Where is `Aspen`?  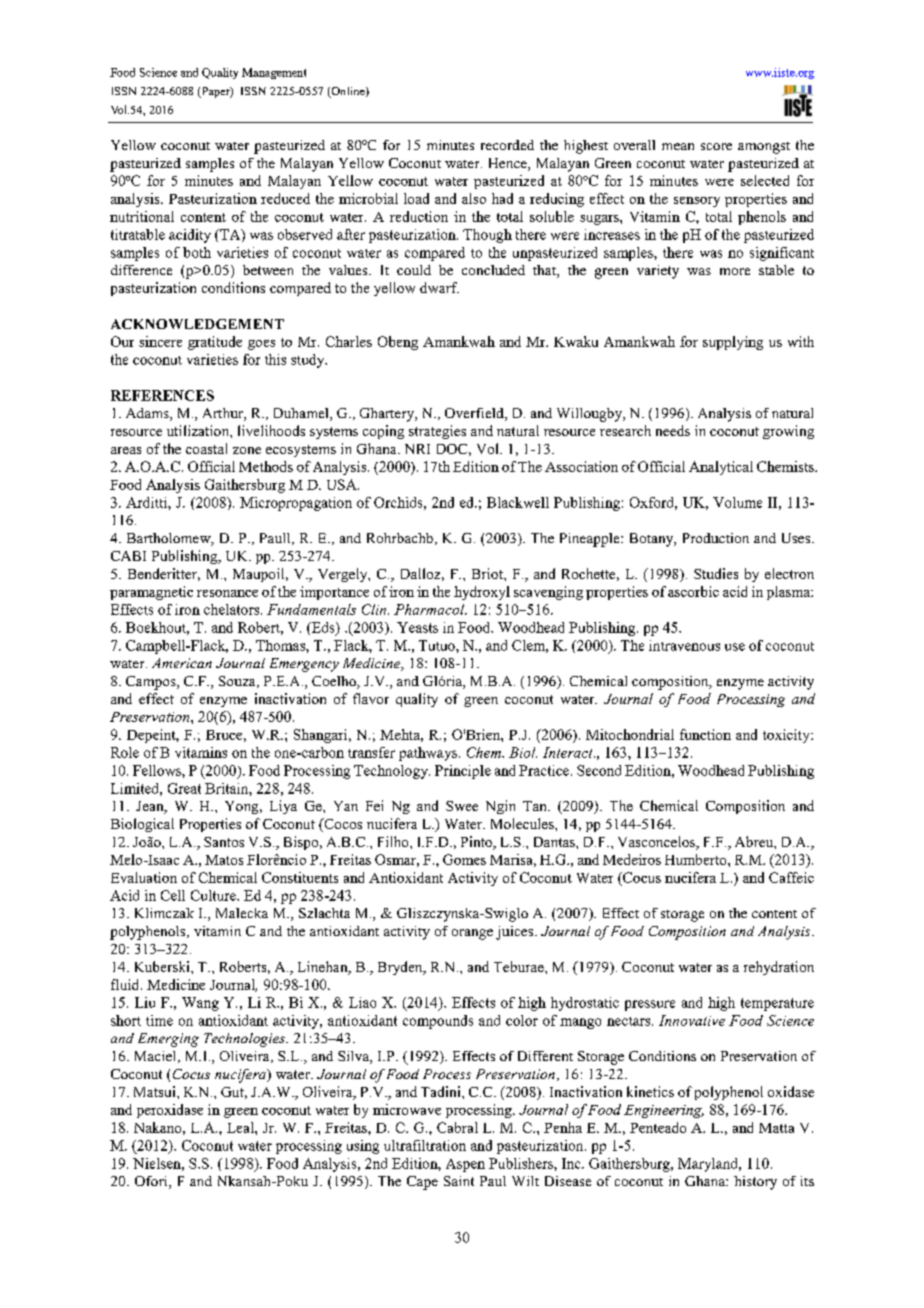
Aspen is located at coordinates (465, 1165).
